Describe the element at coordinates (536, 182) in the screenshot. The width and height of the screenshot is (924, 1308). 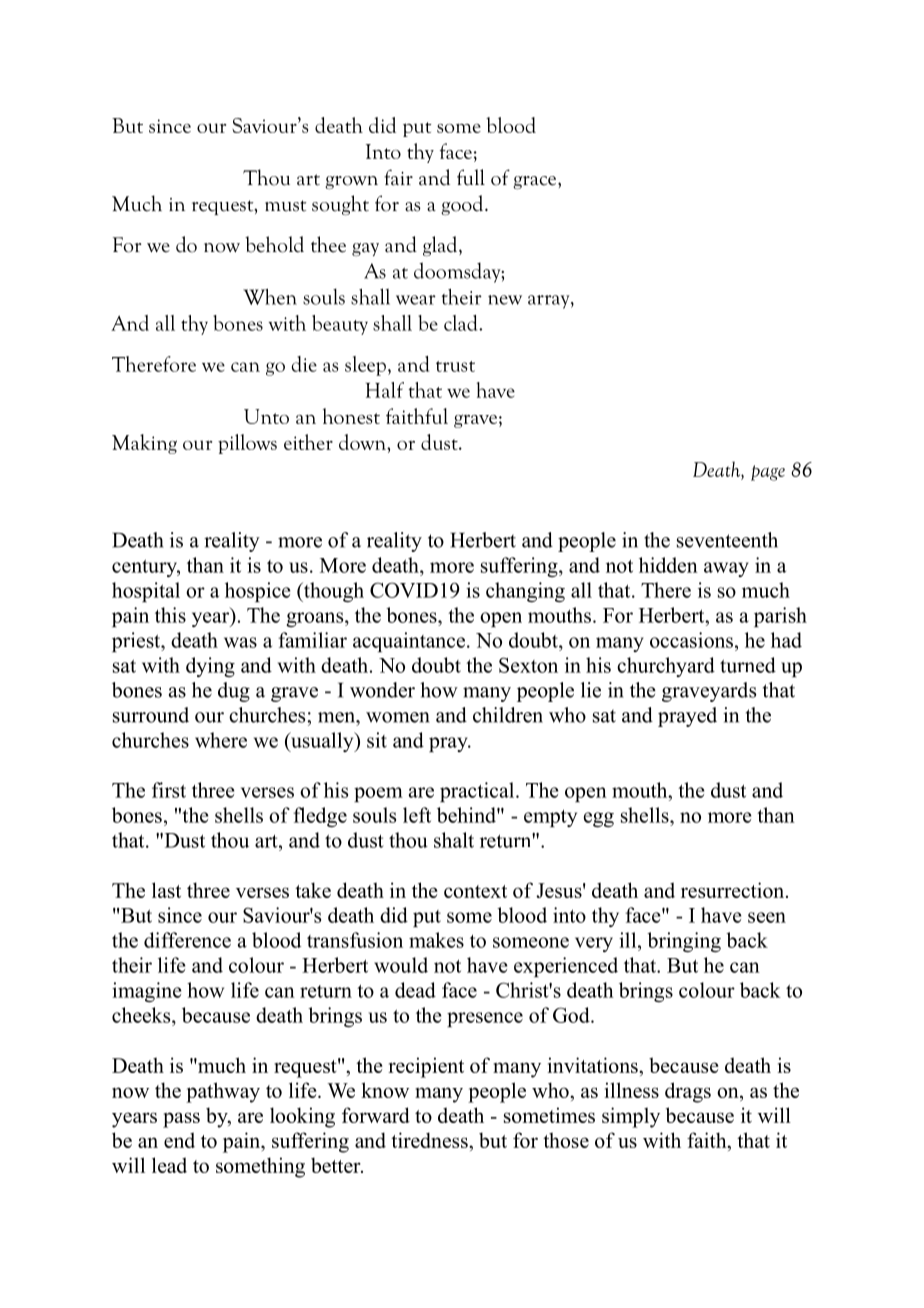
I see `grace` at that location.
